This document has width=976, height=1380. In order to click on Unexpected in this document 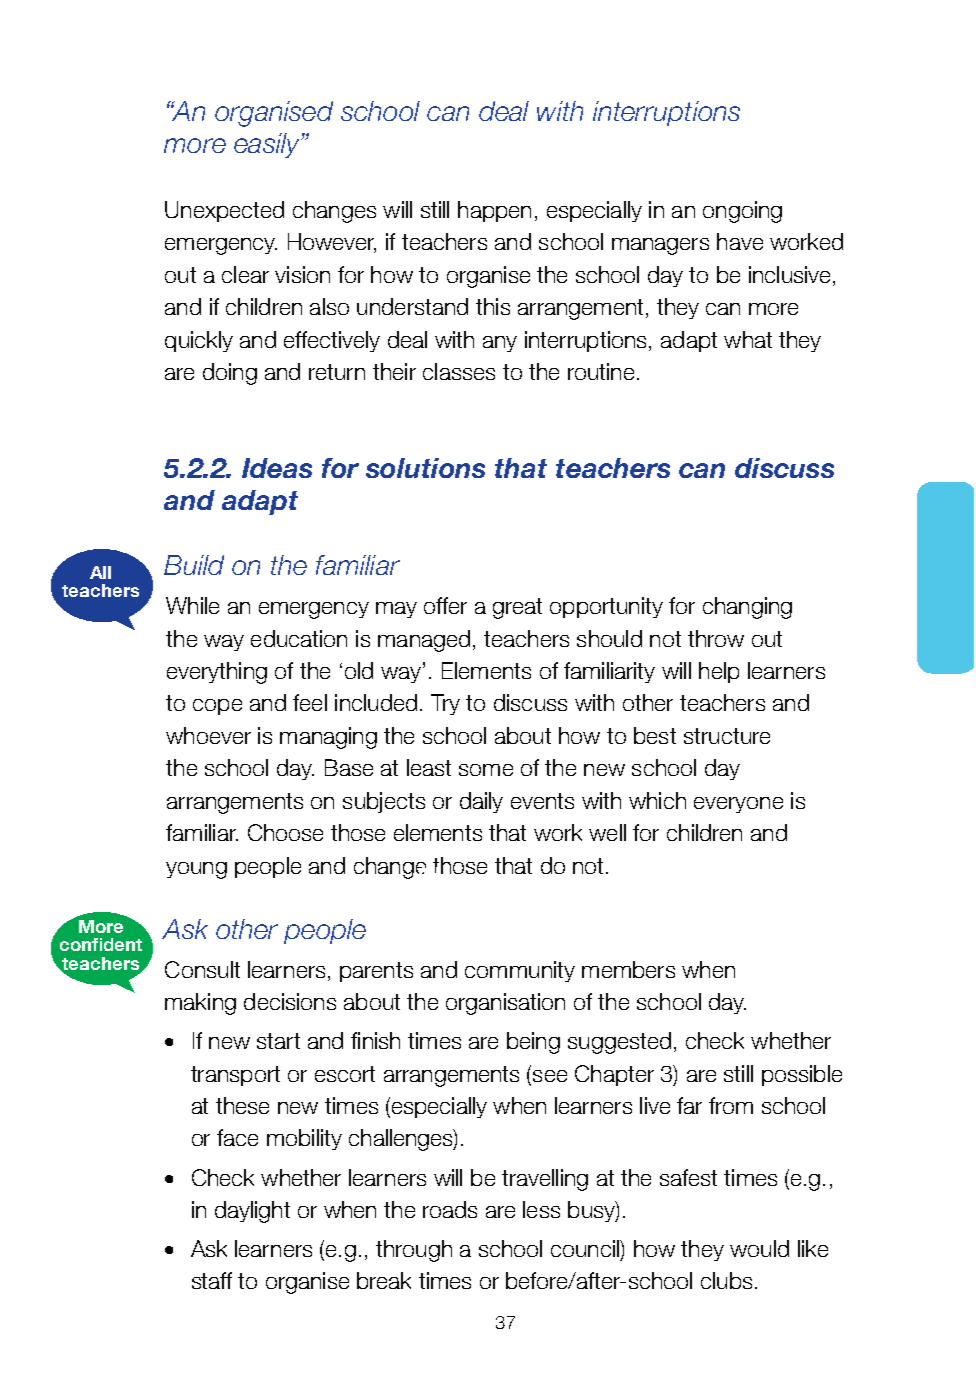, I will do `click(224, 211)`.
